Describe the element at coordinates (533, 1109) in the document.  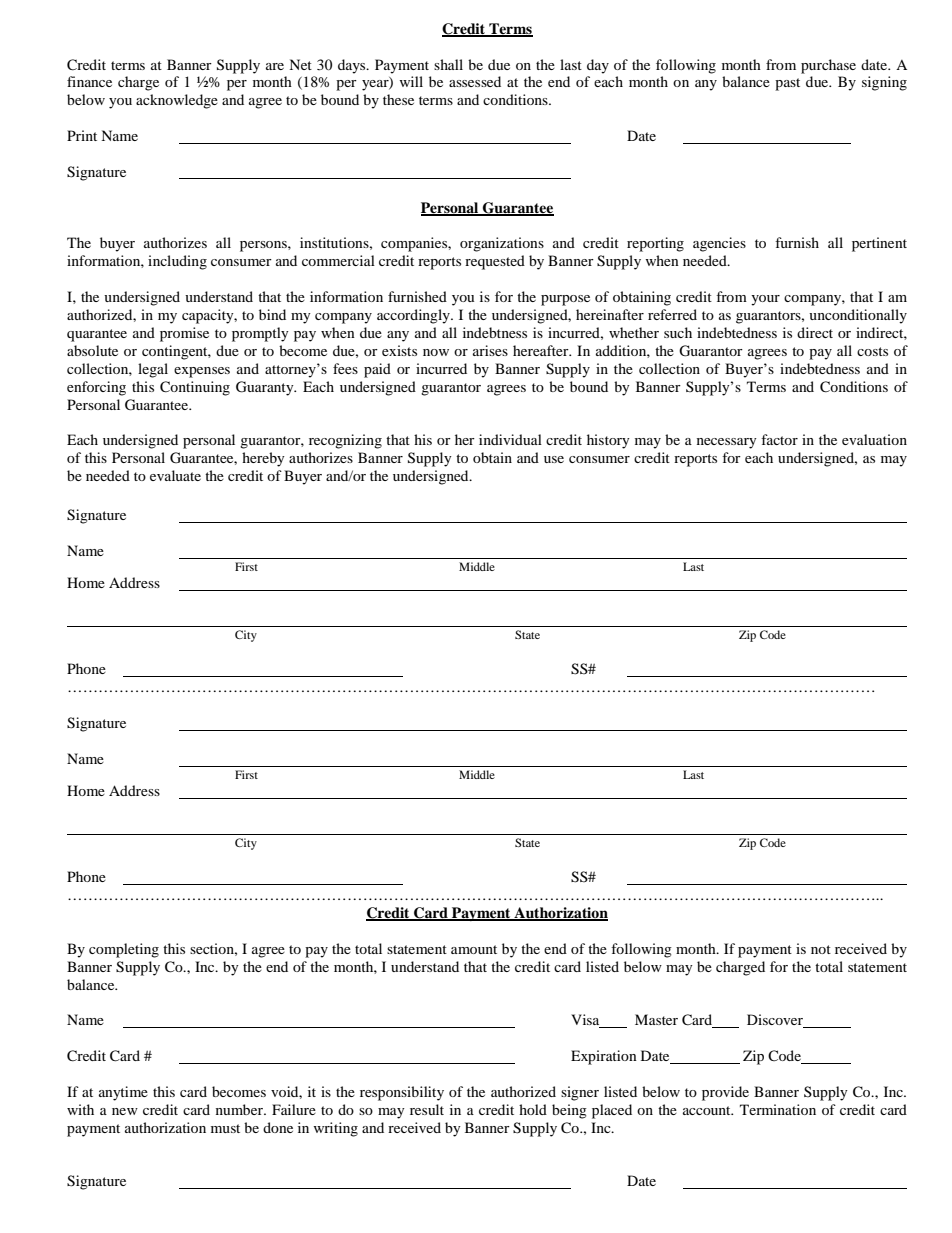
I see `hold` at that location.
